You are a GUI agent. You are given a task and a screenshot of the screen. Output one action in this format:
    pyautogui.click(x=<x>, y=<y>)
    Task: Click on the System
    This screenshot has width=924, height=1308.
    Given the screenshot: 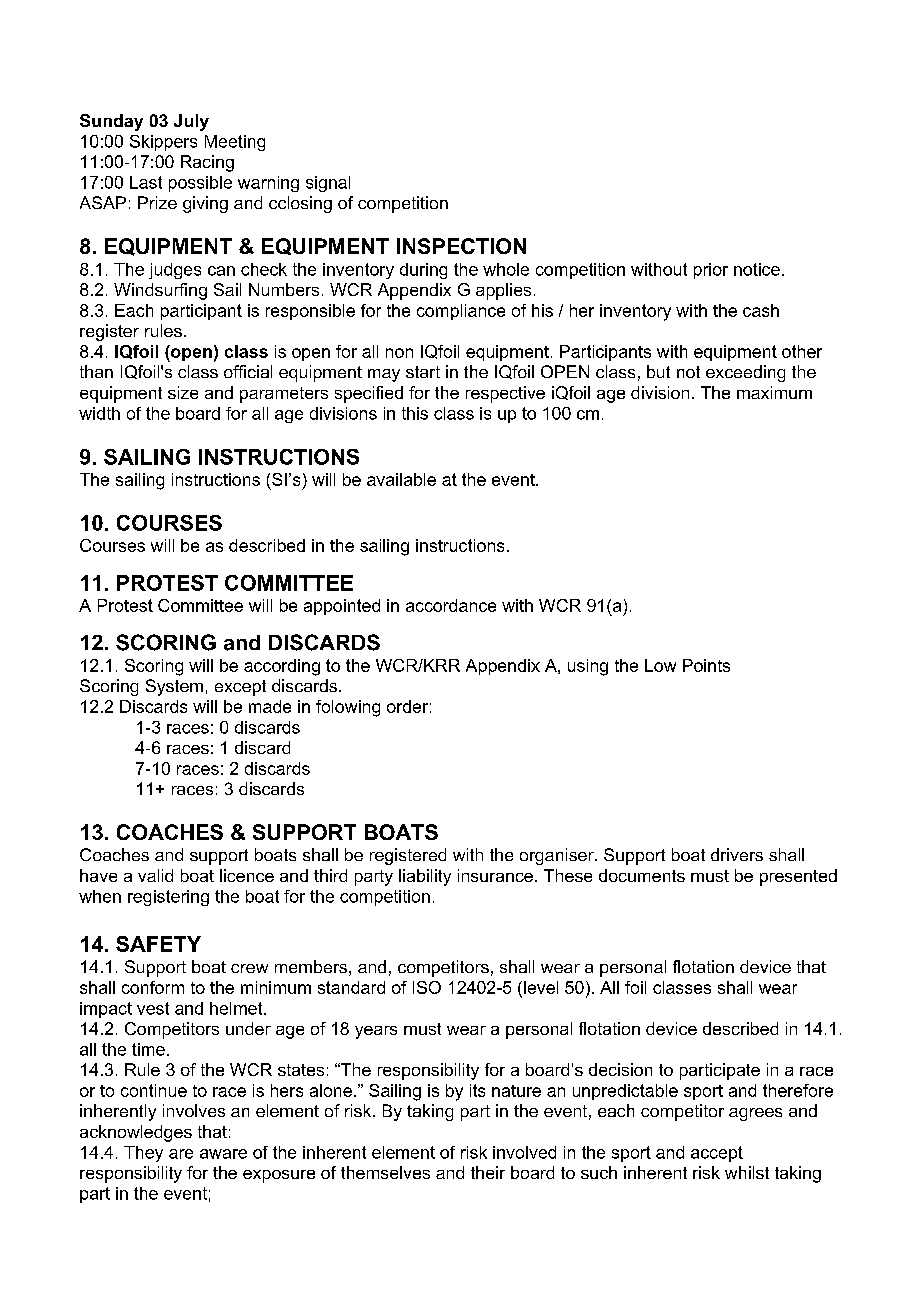 What is the action you would take?
    pyautogui.click(x=174, y=687)
